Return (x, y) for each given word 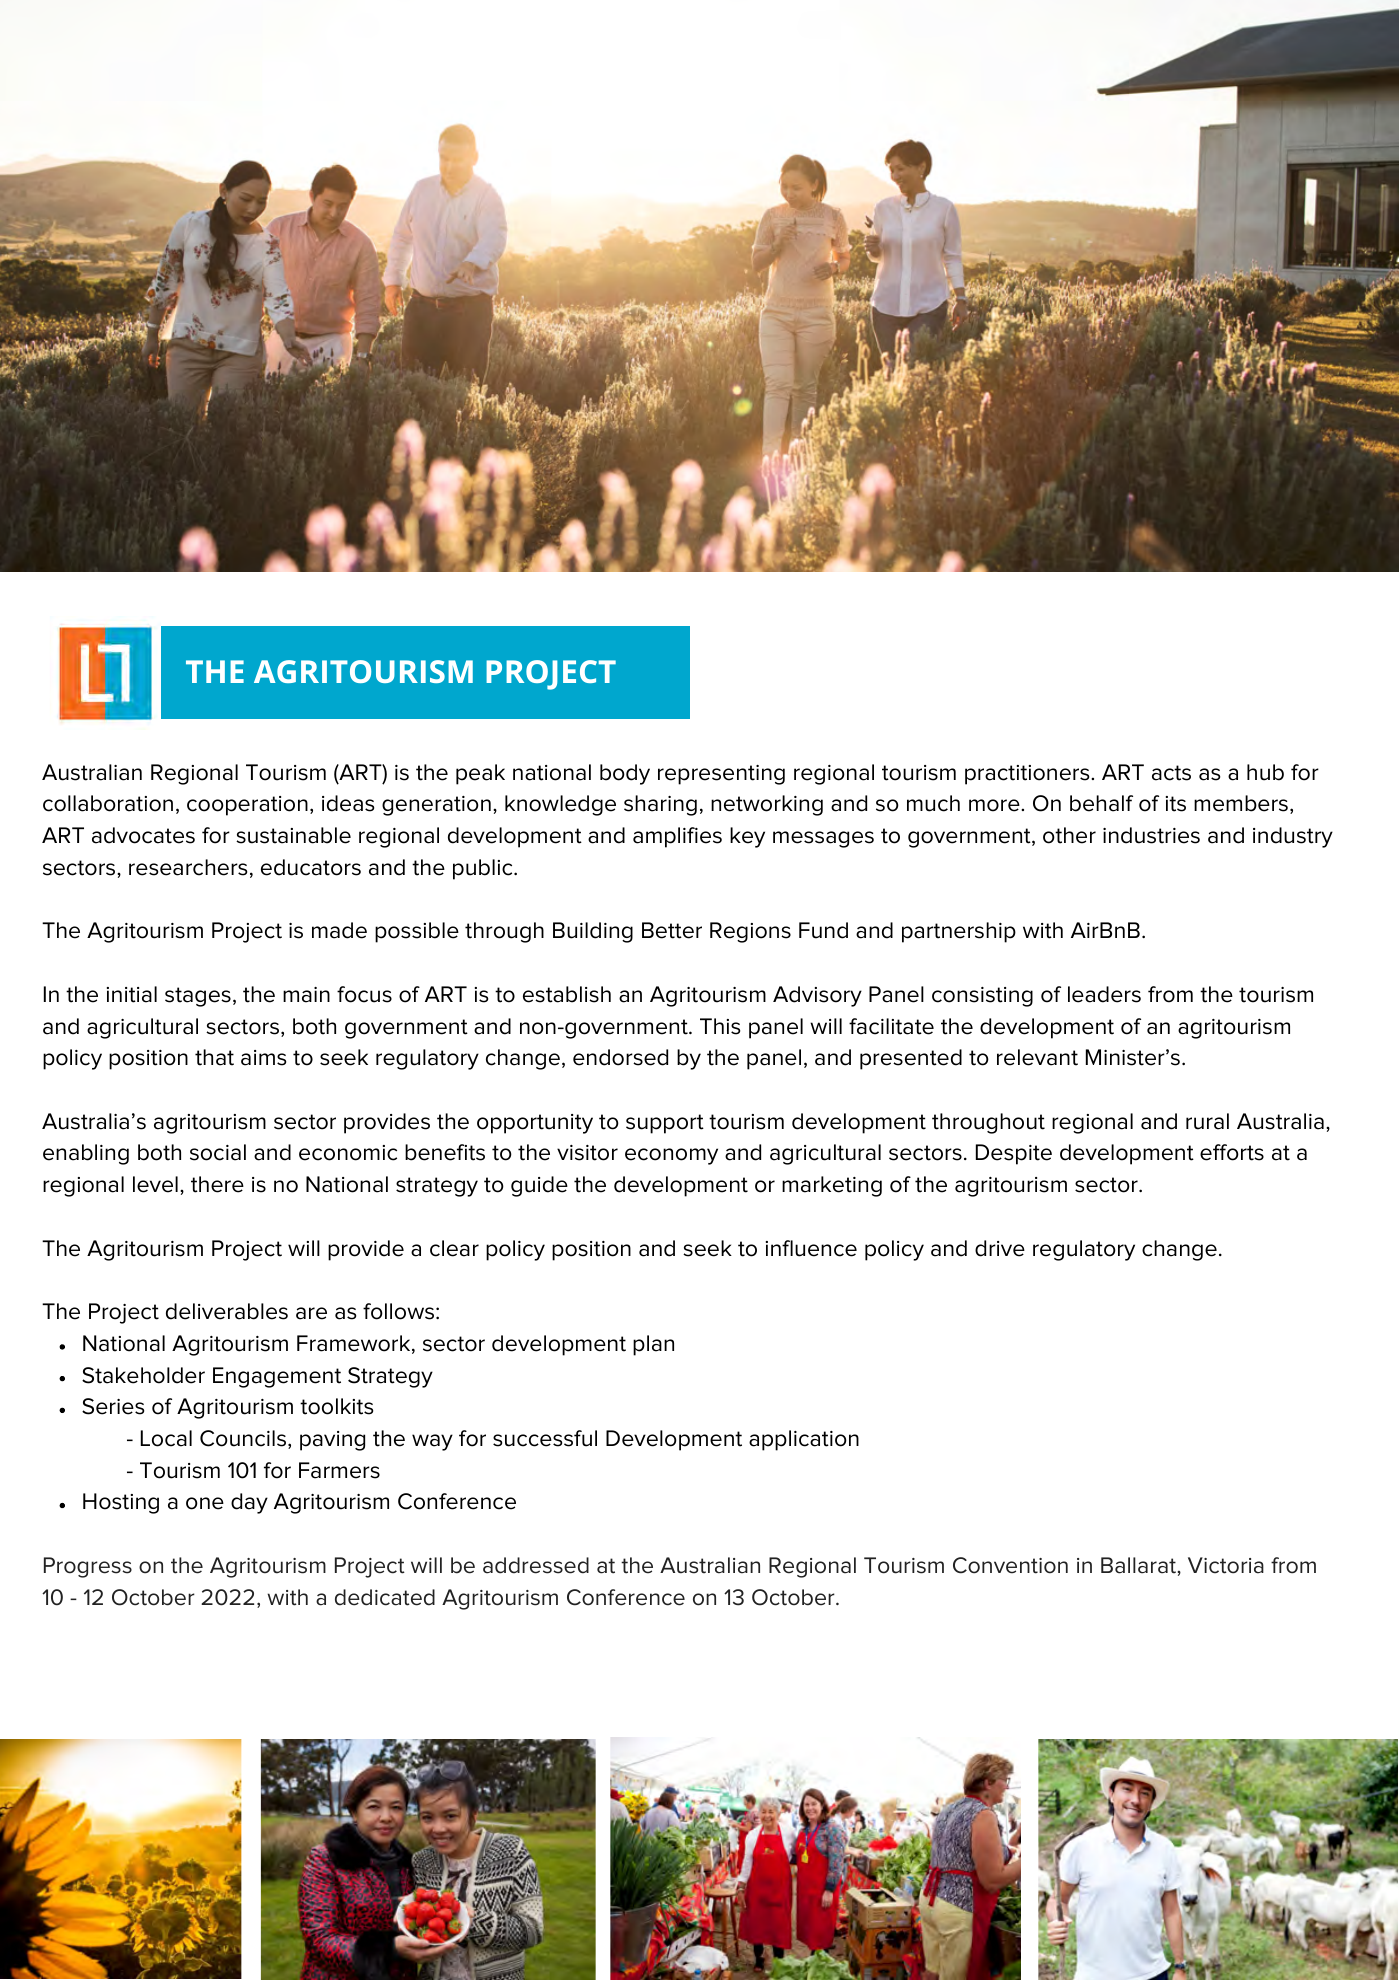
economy (671, 1156)
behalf (1101, 803)
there (217, 1184)
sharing (660, 805)
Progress (88, 1567)
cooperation (247, 806)
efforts (1232, 1152)
